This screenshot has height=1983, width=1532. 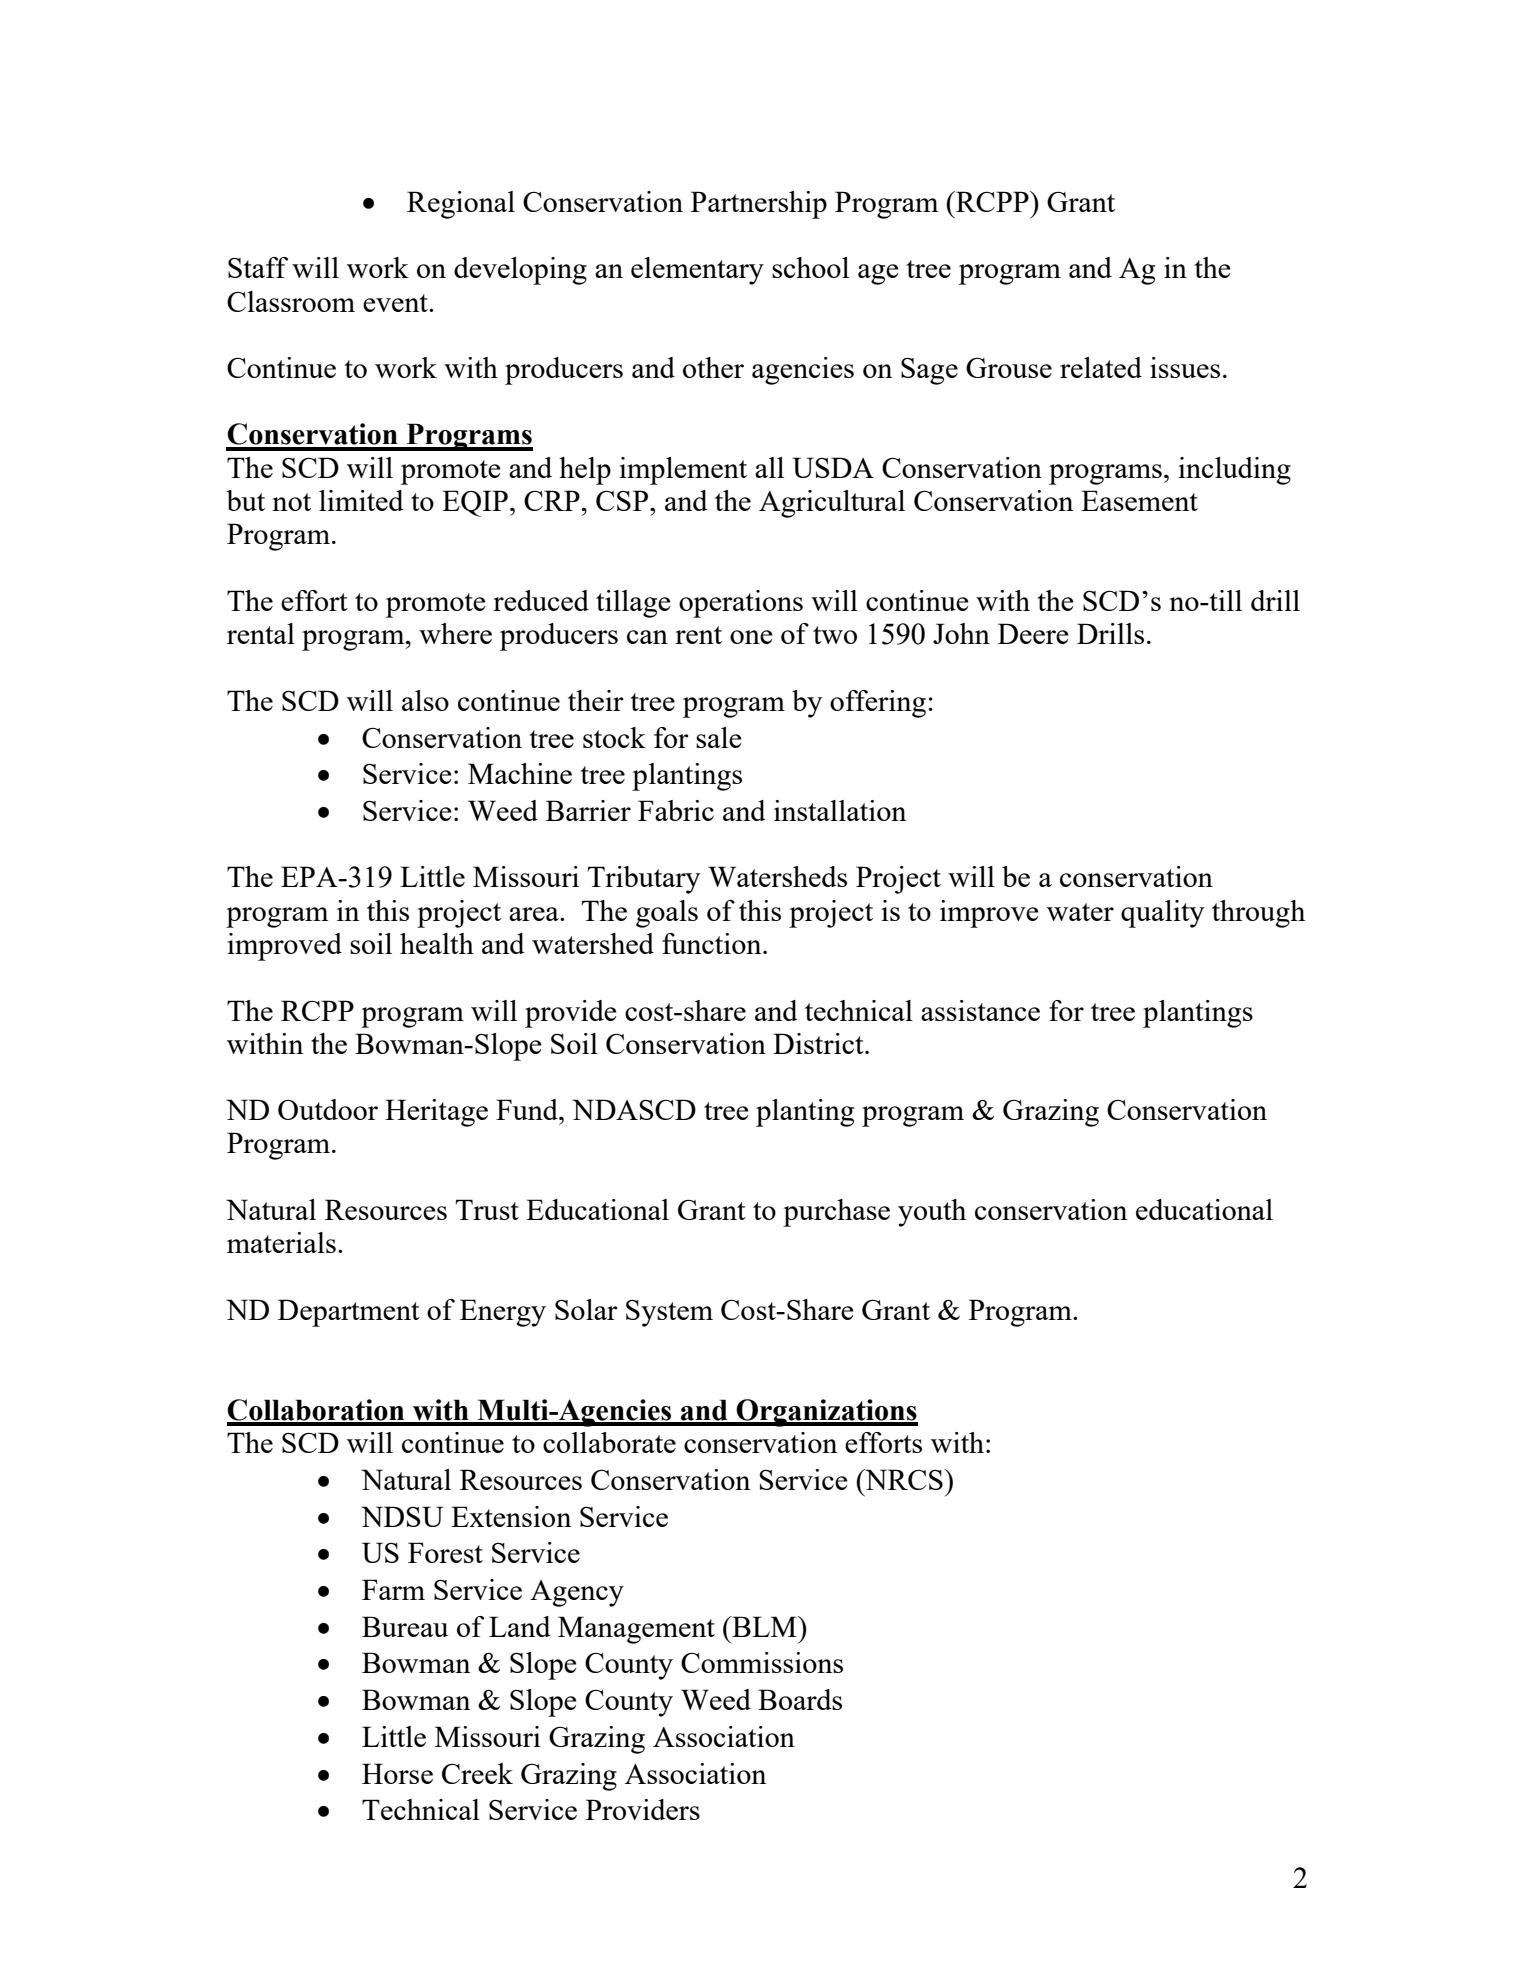 What do you see at coordinates (397, 1773) in the screenshot?
I see `Horse` at bounding box center [397, 1773].
